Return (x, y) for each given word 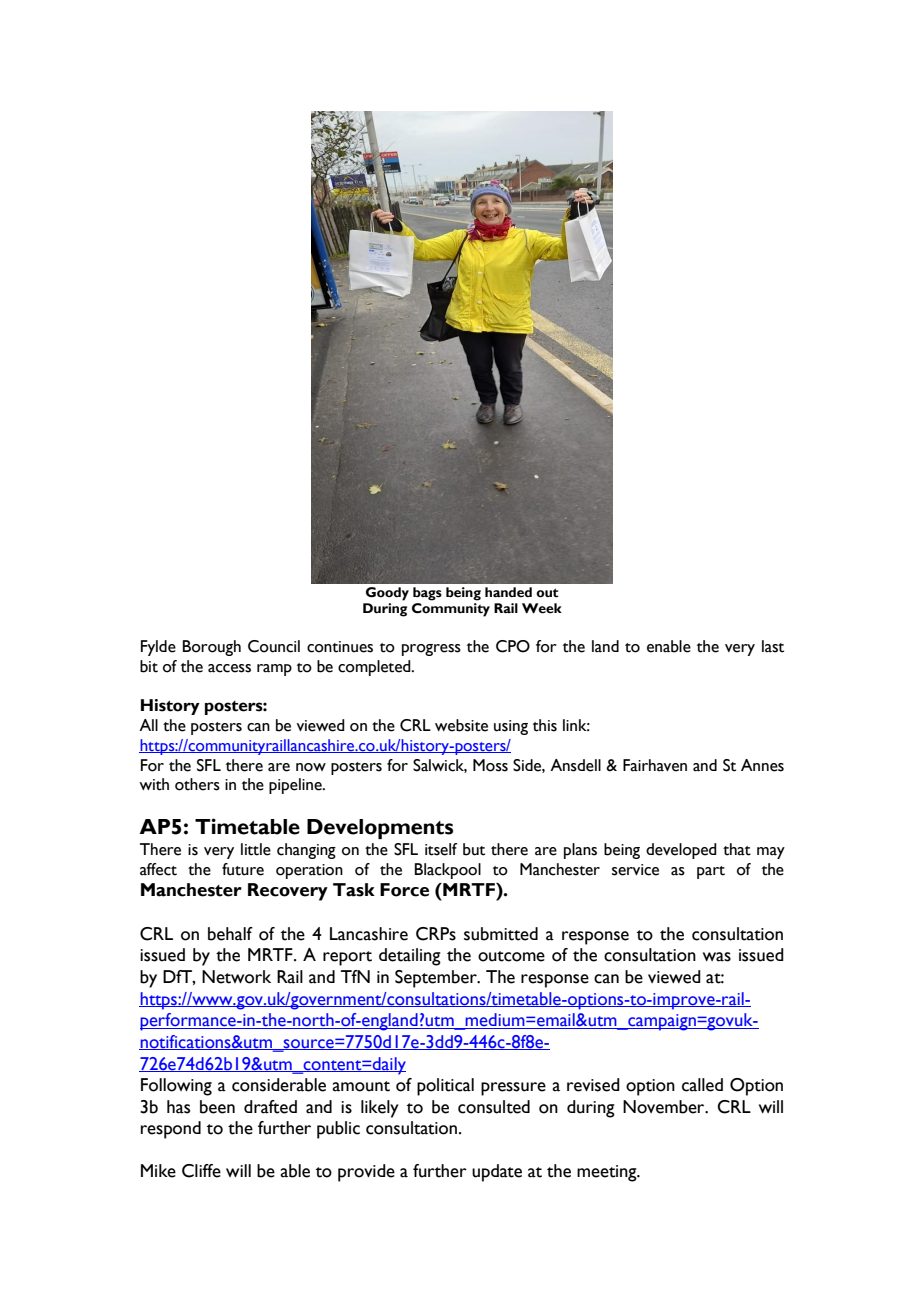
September (437, 979)
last (773, 646)
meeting (608, 1173)
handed (508, 592)
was (717, 957)
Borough (212, 648)
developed (681, 851)
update (497, 1173)
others (197, 784)
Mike (158, 1171)
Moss (490, 765)
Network (236, 977)
